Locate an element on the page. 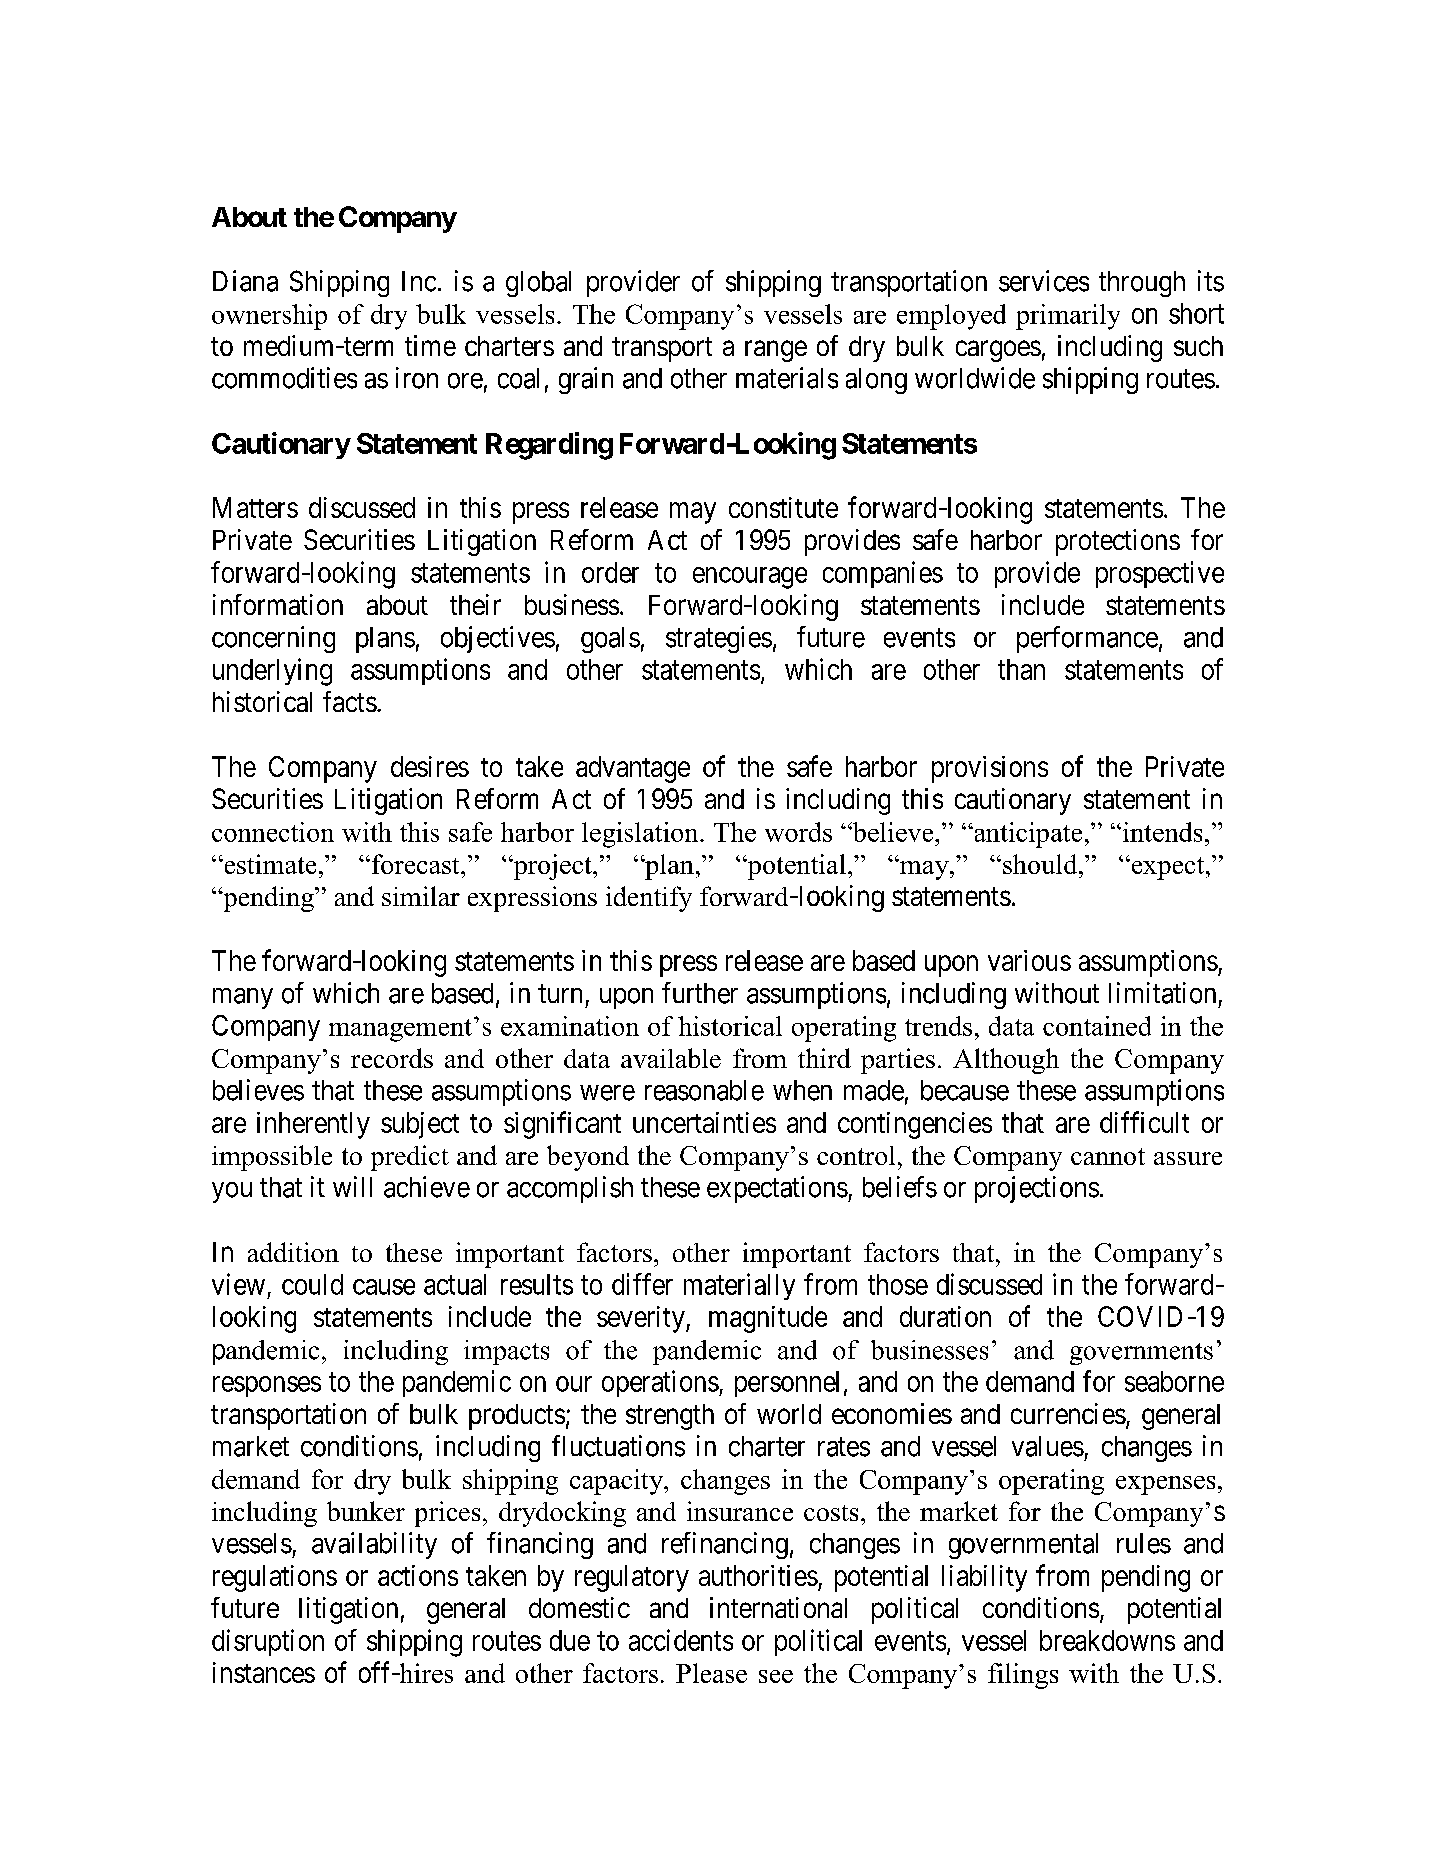 The image size is (1435, 1857). will is located at coordinates (352, 1186).
